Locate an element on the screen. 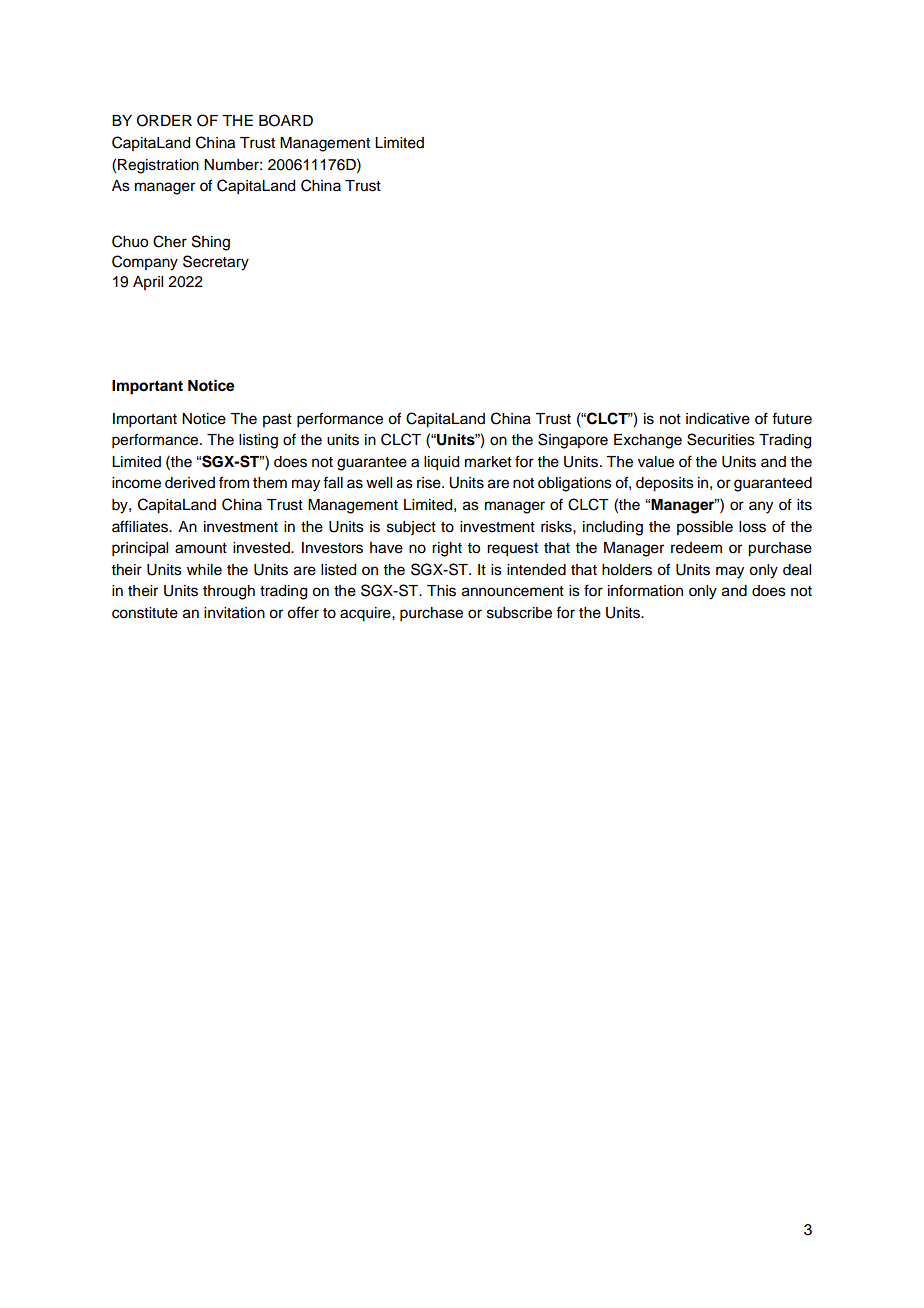 The width and height of the screenshot is (924, 1308). Registration is located at coordinates (158, 166).
